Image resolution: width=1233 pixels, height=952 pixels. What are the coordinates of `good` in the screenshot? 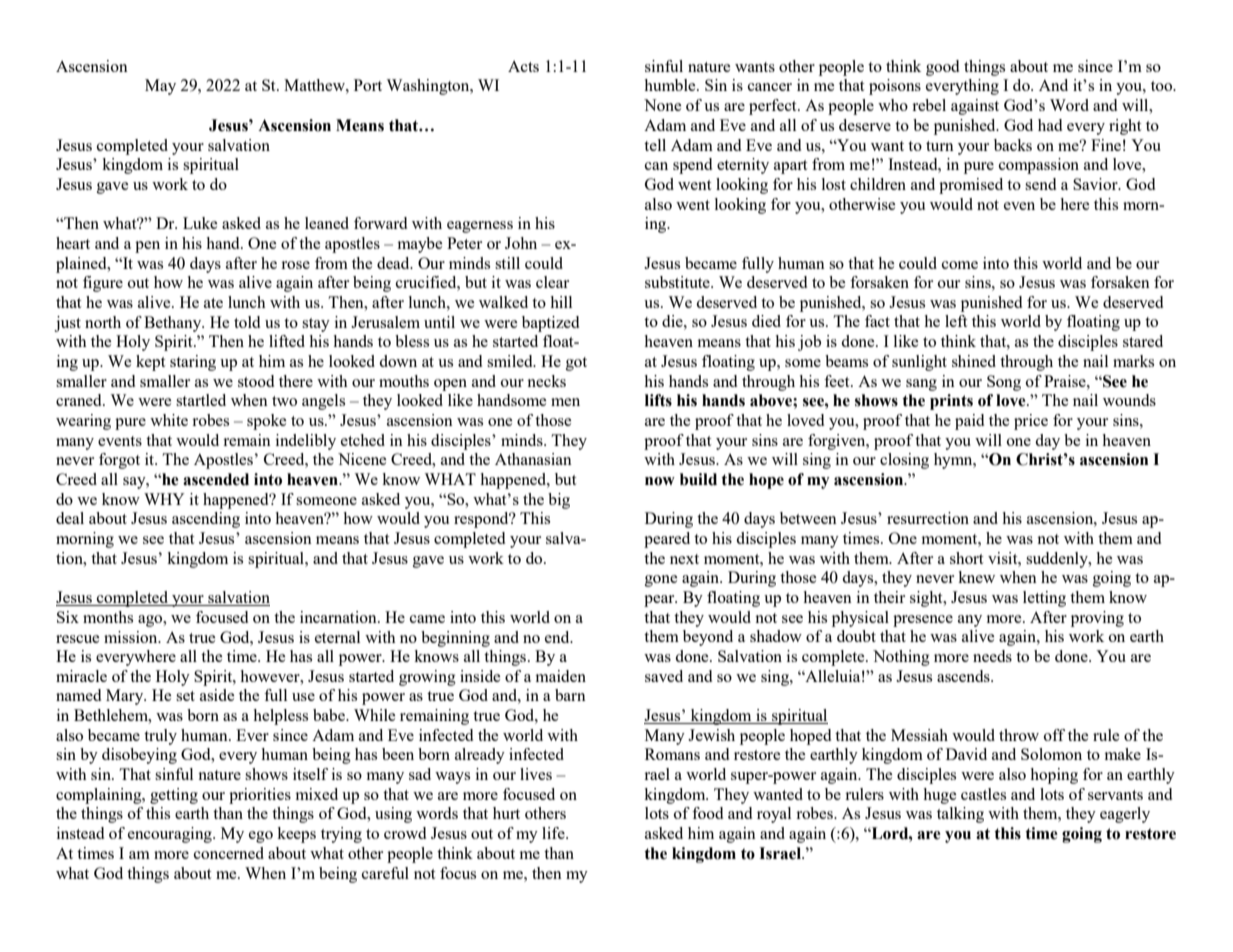 It's located at (942, 68).
